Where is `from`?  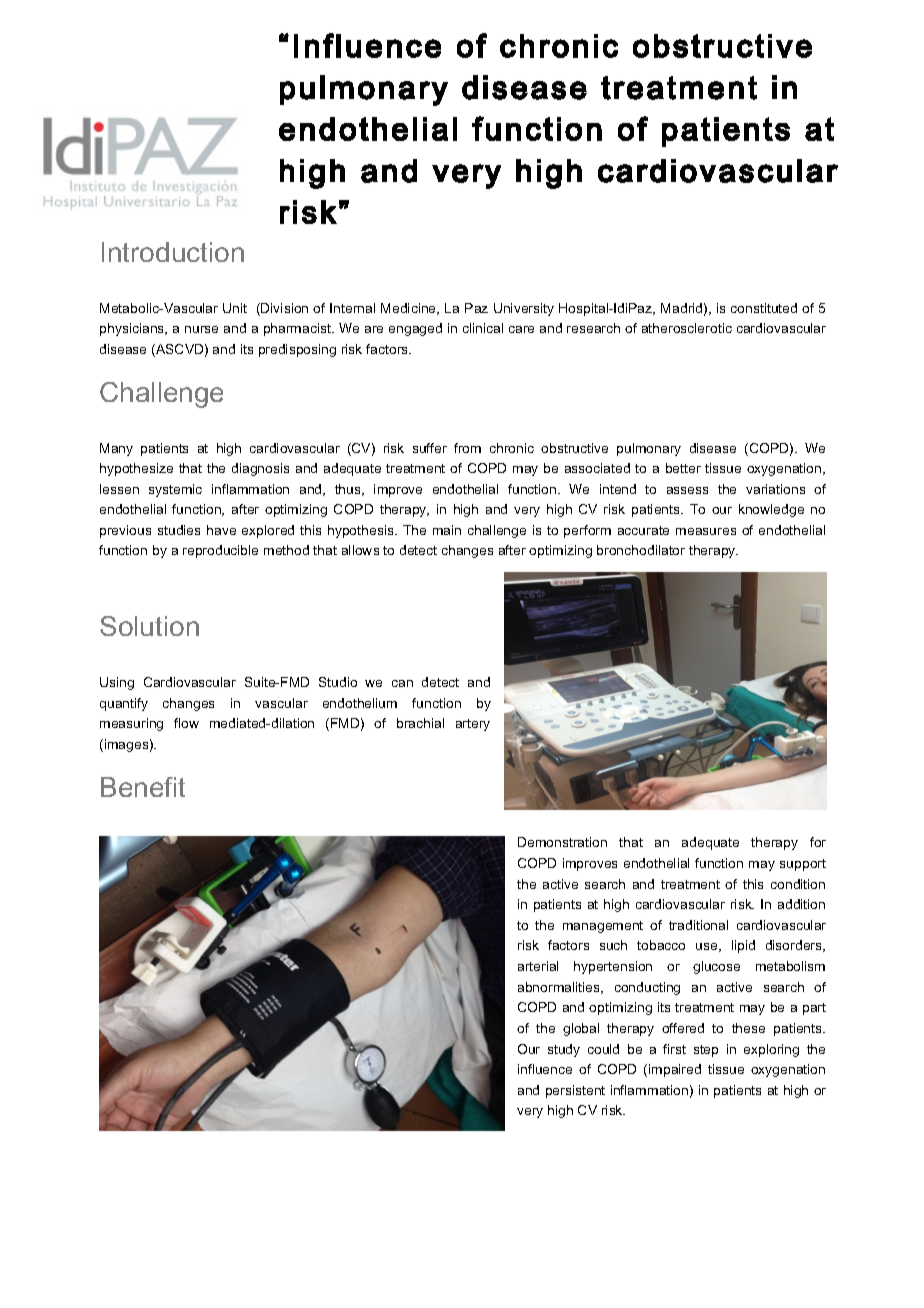 from is located at coordinates (467, 448).
